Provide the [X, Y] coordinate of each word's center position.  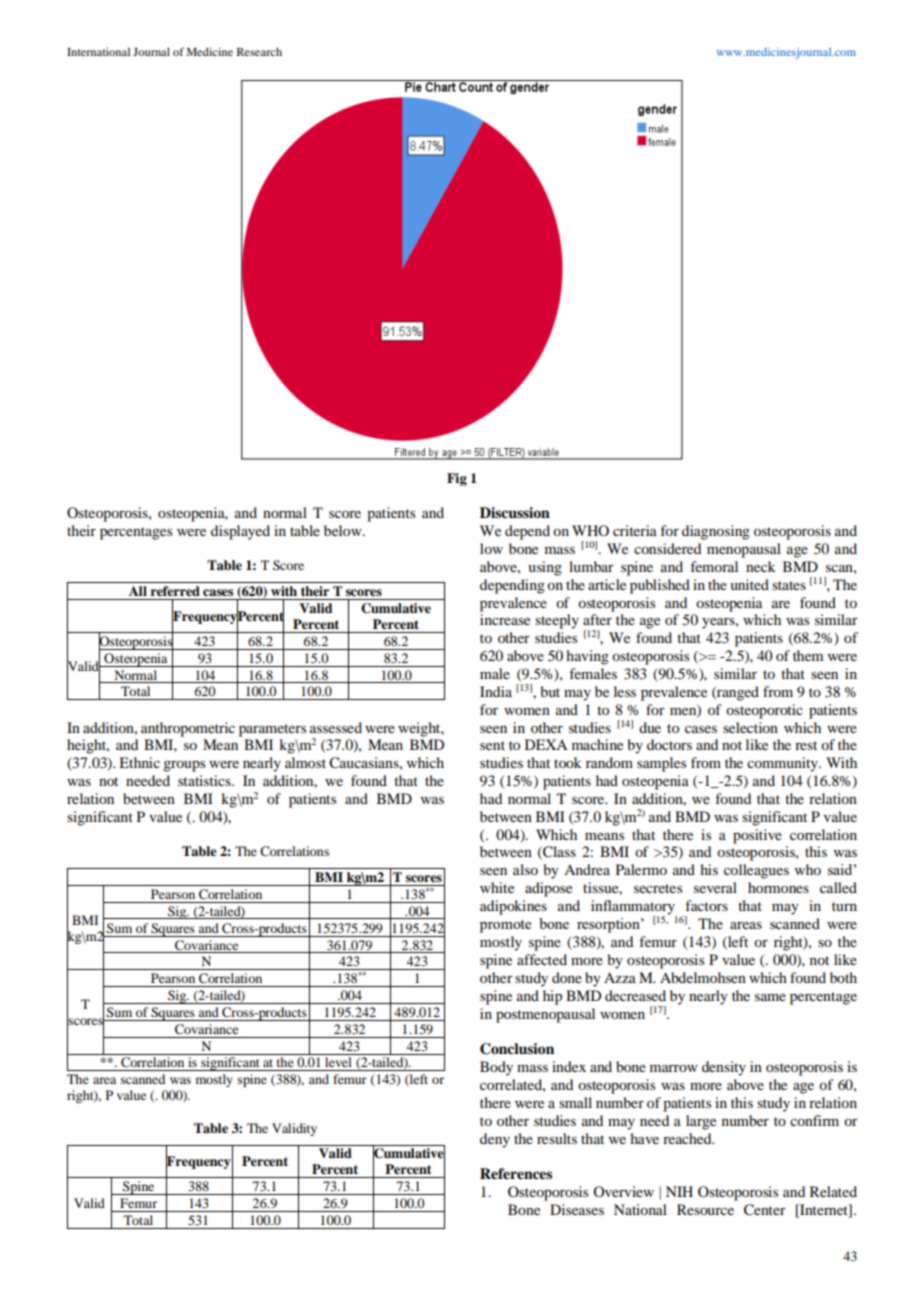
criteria [635, 530]
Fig [457, 479]
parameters [272, 730]
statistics [205, 780]
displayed [240, 532]
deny [495, 1140]
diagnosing [716, 532]
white [497, 887]
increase [505, 619]
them [808, 655]
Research [259, 51]
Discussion [515, 513]
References [516, 1174]
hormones [778, 887]
